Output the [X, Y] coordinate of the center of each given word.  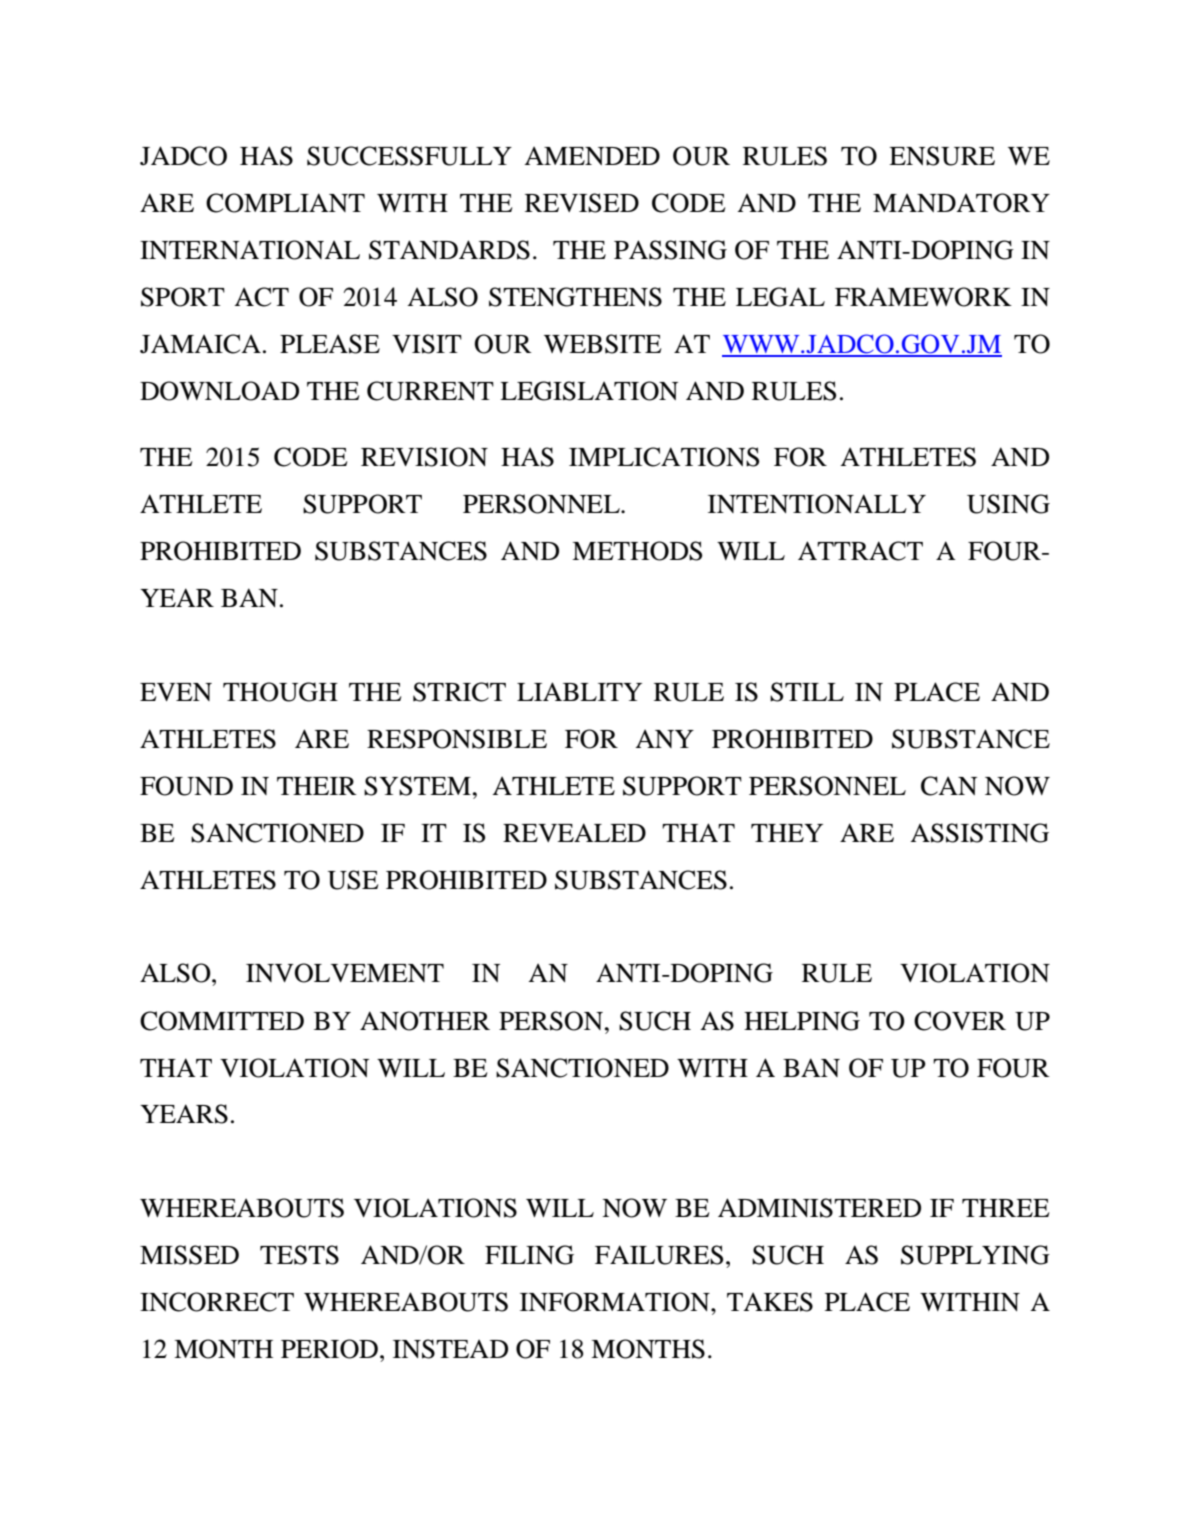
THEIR [317, 786]
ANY [664, 738]
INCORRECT [217, 1302]
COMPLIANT [285, 203]
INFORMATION [616, 1302]
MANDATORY [961, 203]
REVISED [582, 203]
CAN [949, 786]
